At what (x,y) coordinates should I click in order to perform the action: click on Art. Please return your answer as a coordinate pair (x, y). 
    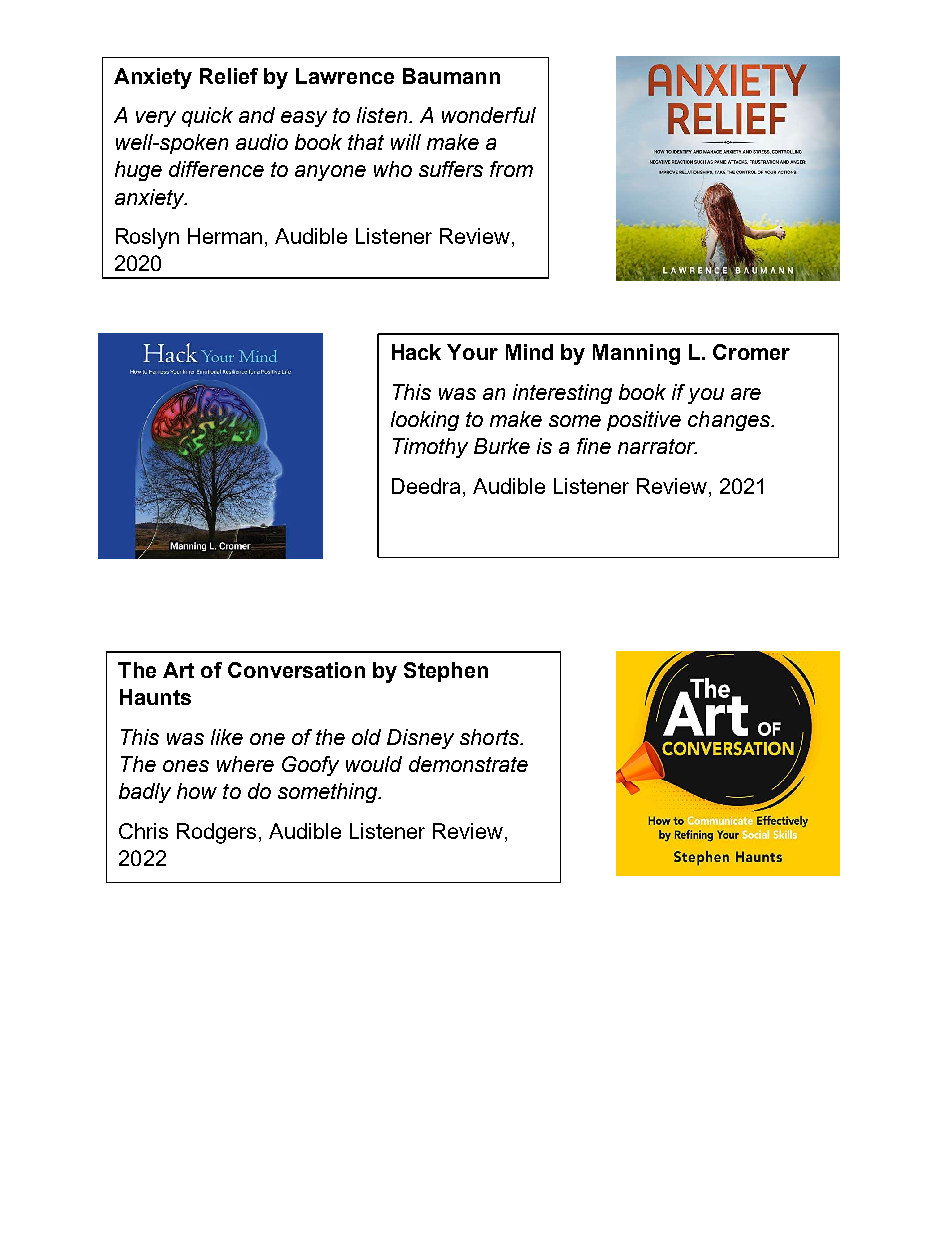
    Looking at the image, I should click on (178, 670).
